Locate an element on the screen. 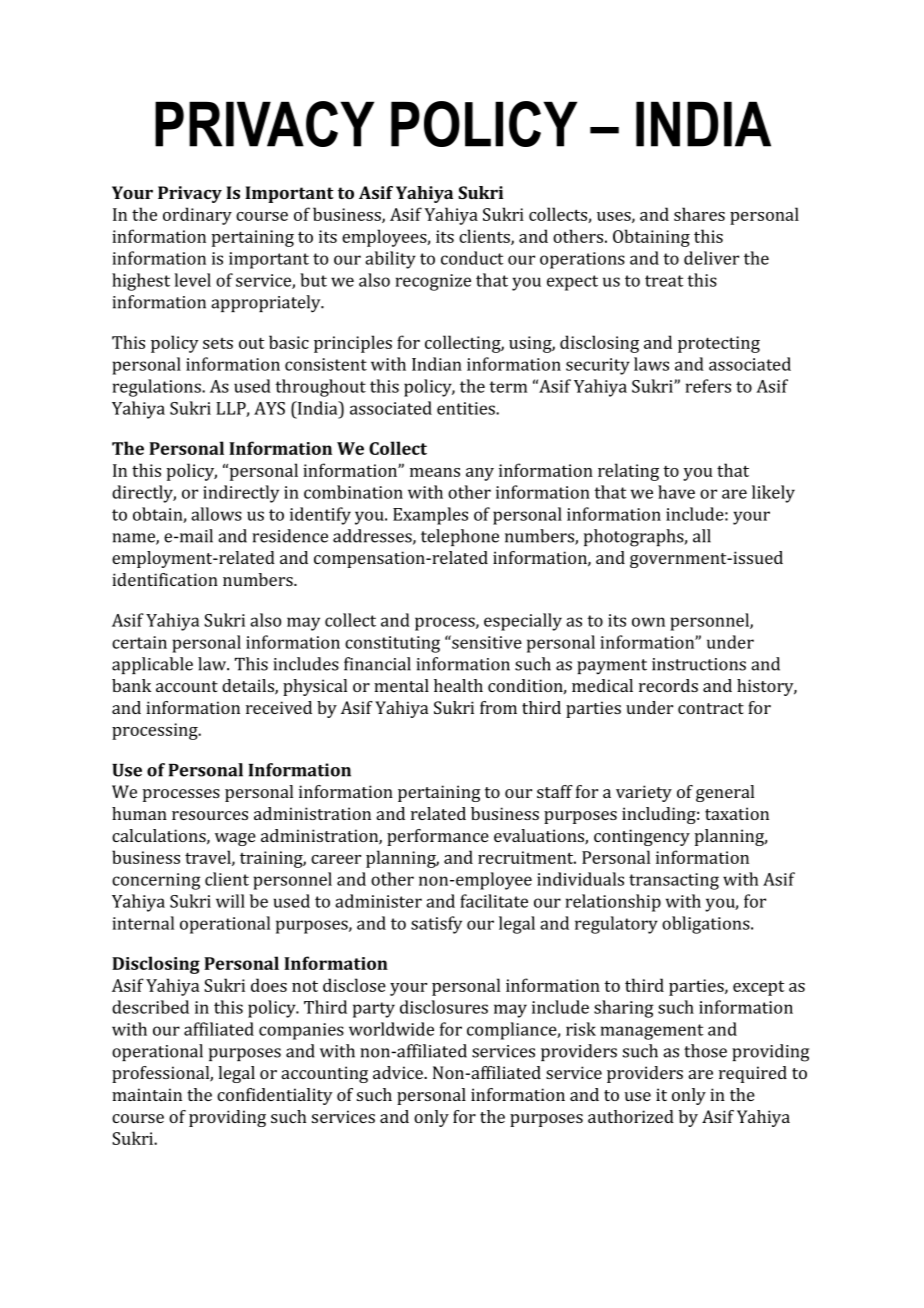  ordinary is located at coordinates (197, 216).
